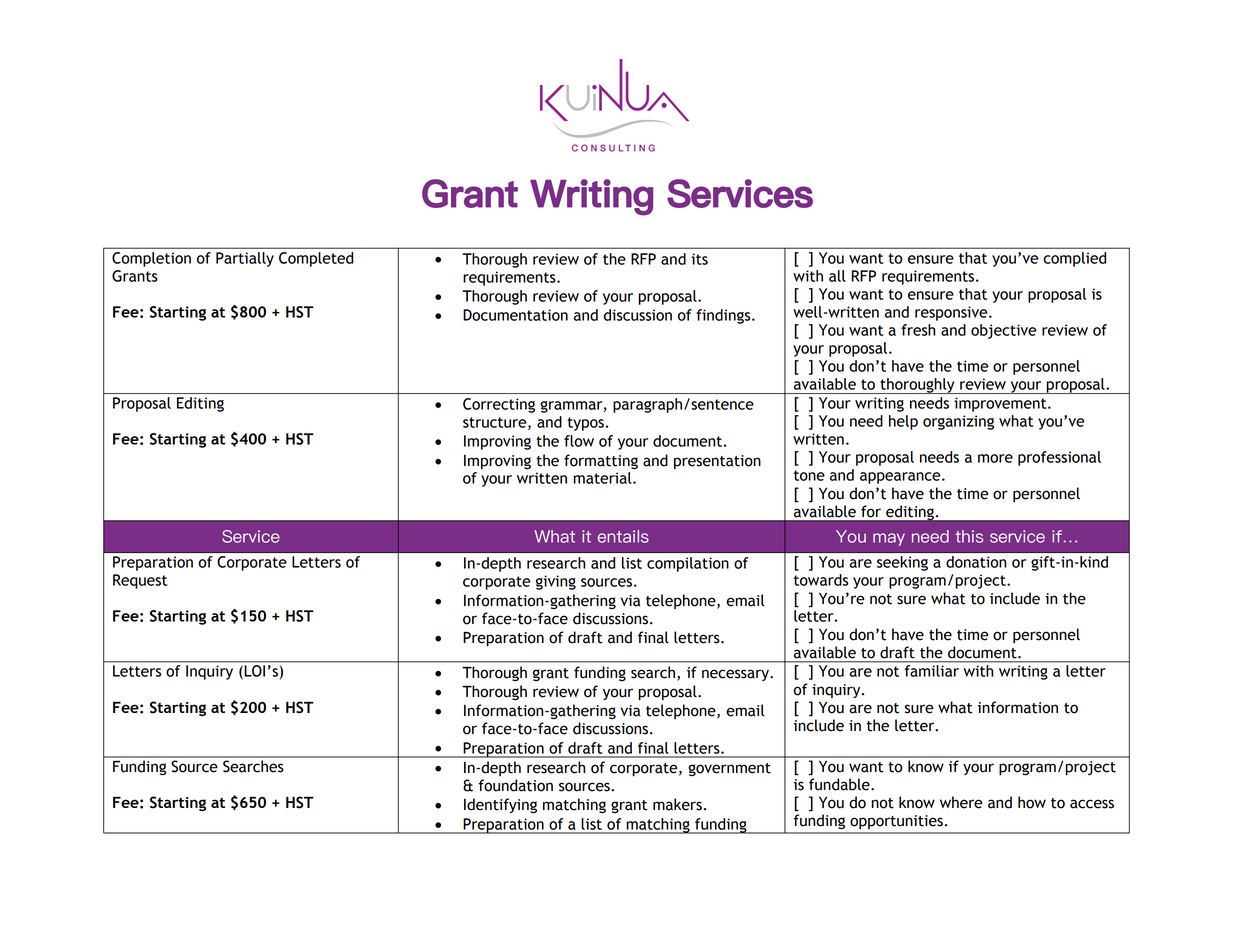  I want to click on where, so click(961, 802).
